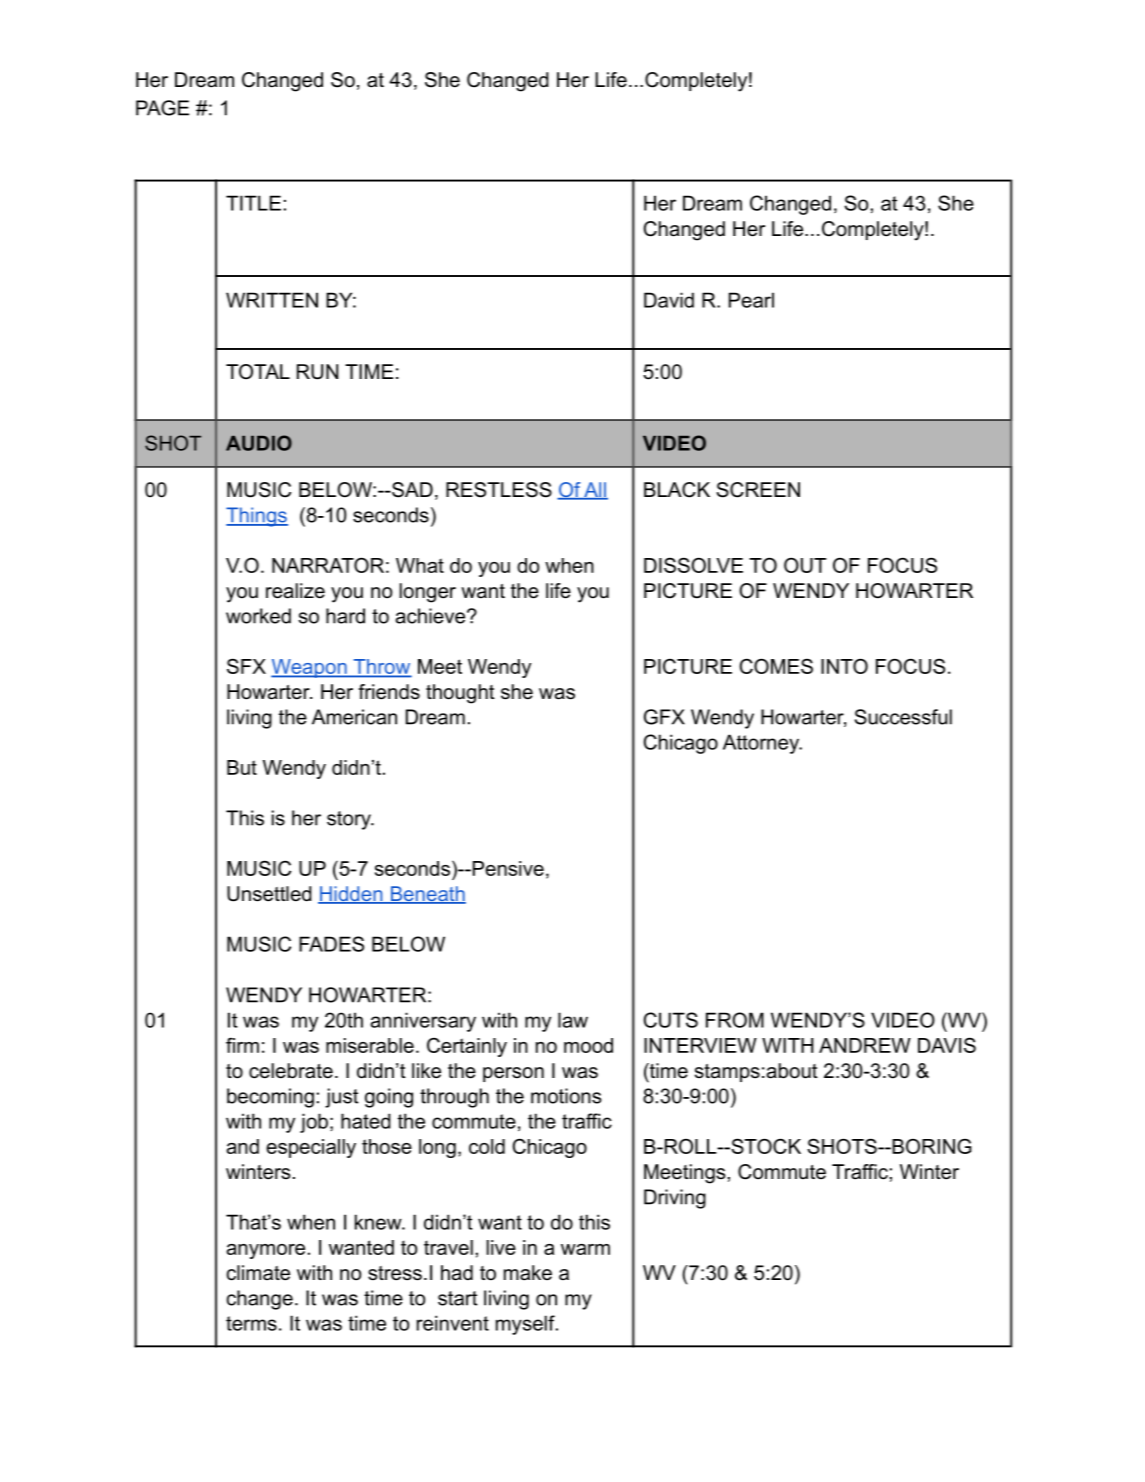 Image resolution: width=1145 pixels, height=1482 pixels. I want to click on Successful, so click(903, 717).
